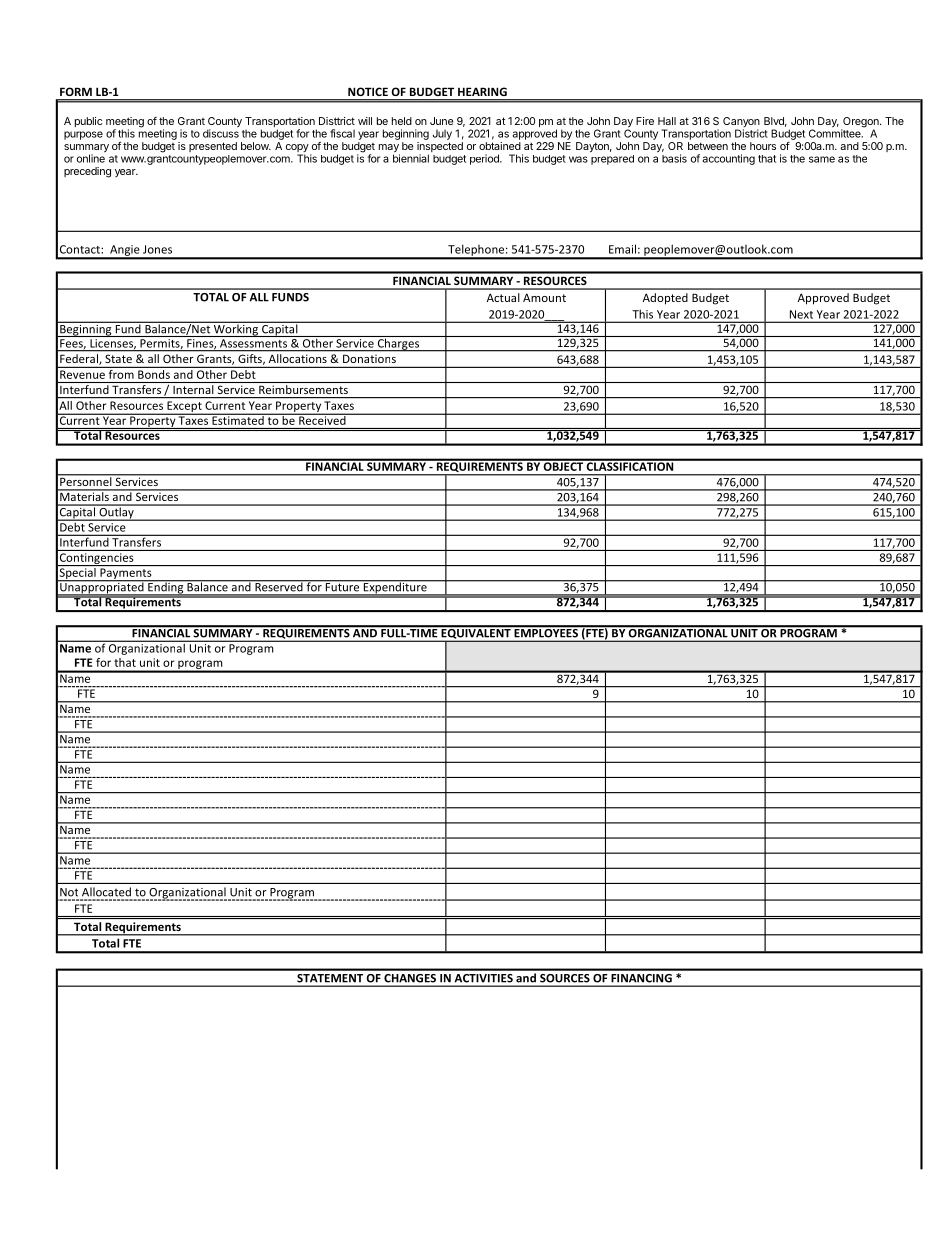  Describe the element at coordinates (665, 299) in the document. I see `Adopted` at that location.
